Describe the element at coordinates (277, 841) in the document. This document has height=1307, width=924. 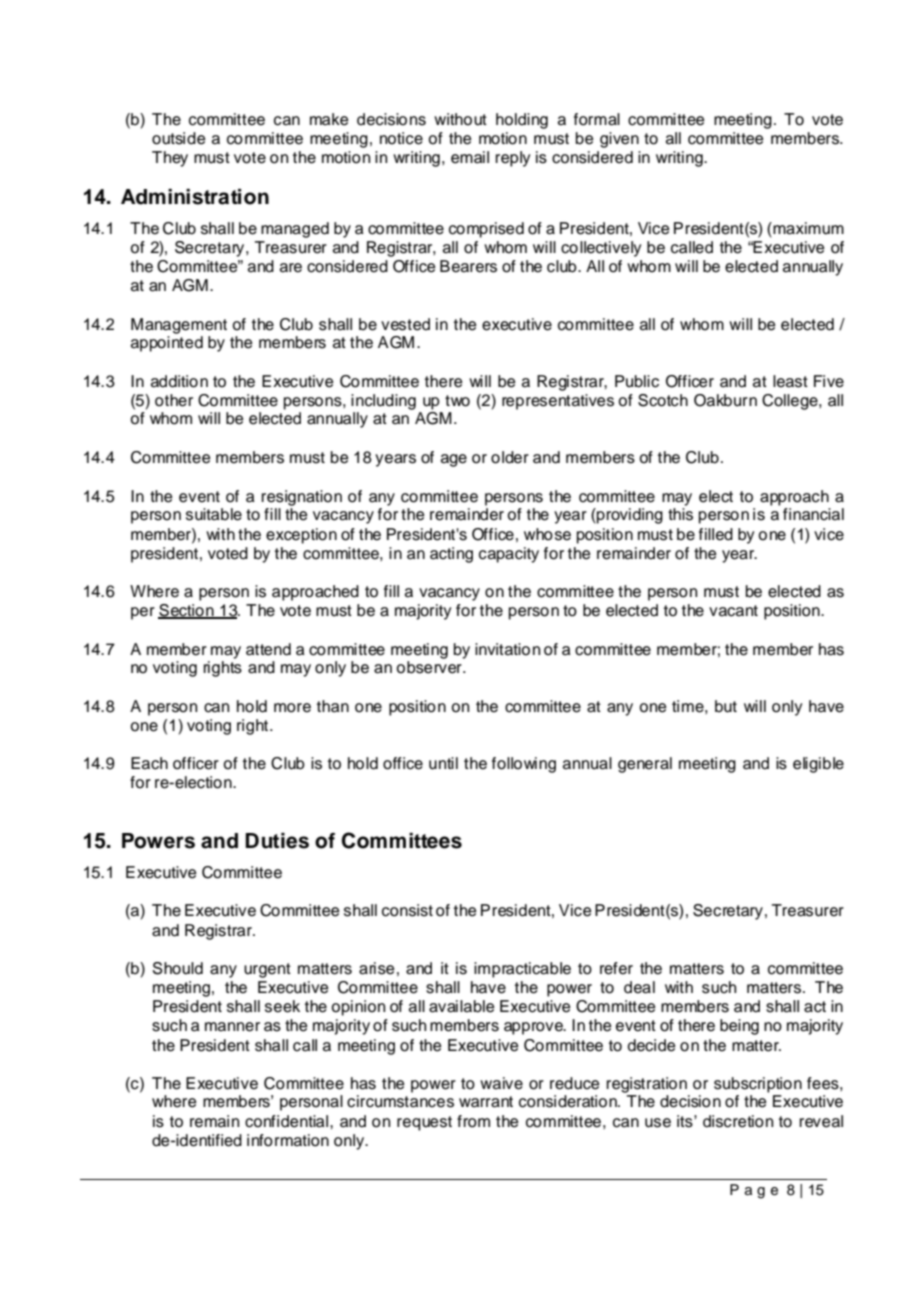
I see `Duties` at that location.
